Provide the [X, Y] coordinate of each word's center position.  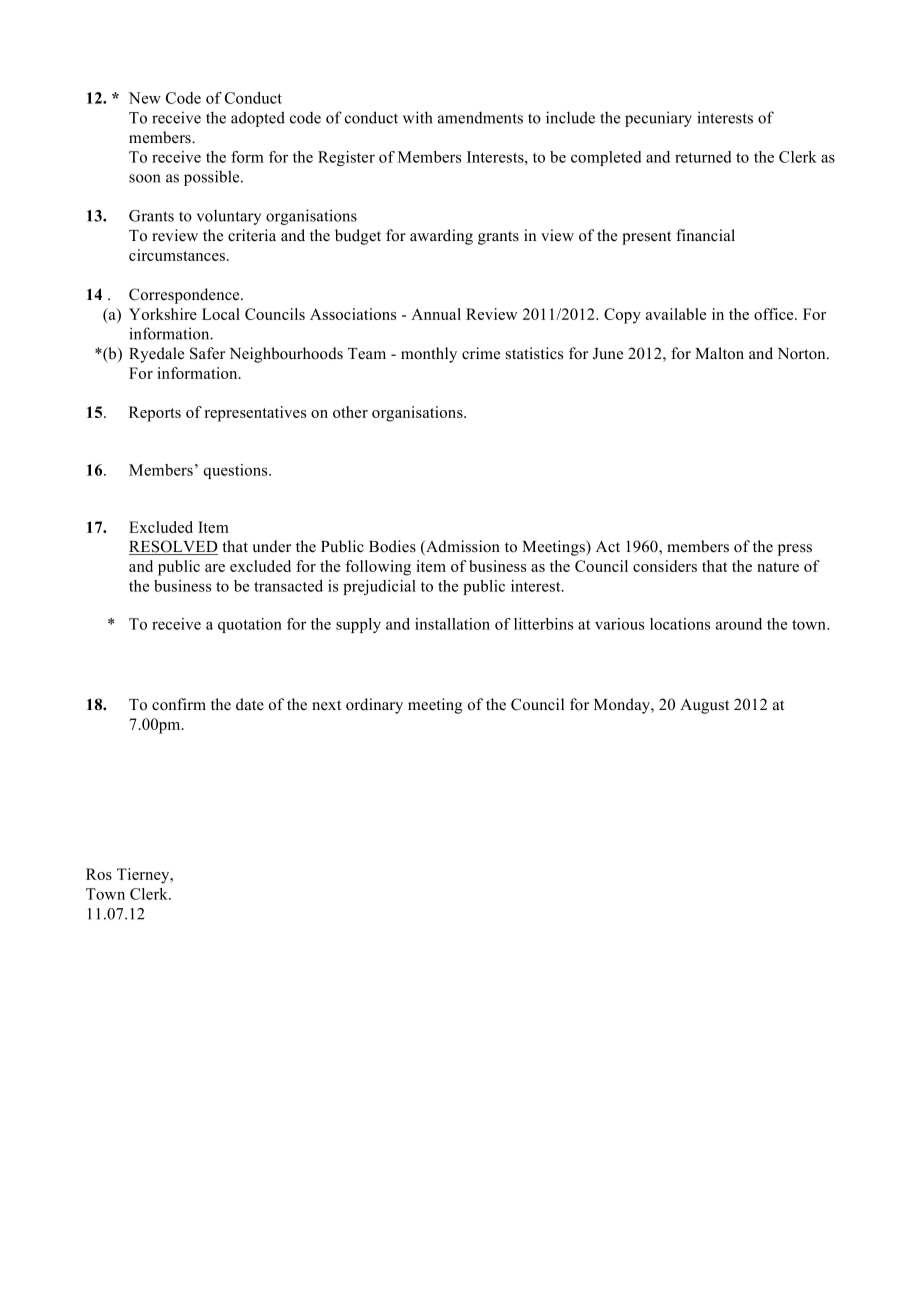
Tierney [144, 876]
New [145, 98]
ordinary [374, 706]
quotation [250, 625]
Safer [207, 353]
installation [452, 624]
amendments [480, 118]
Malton [719, 353]
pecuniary [658, 119]
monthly [429, 355]
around [739, 624]
